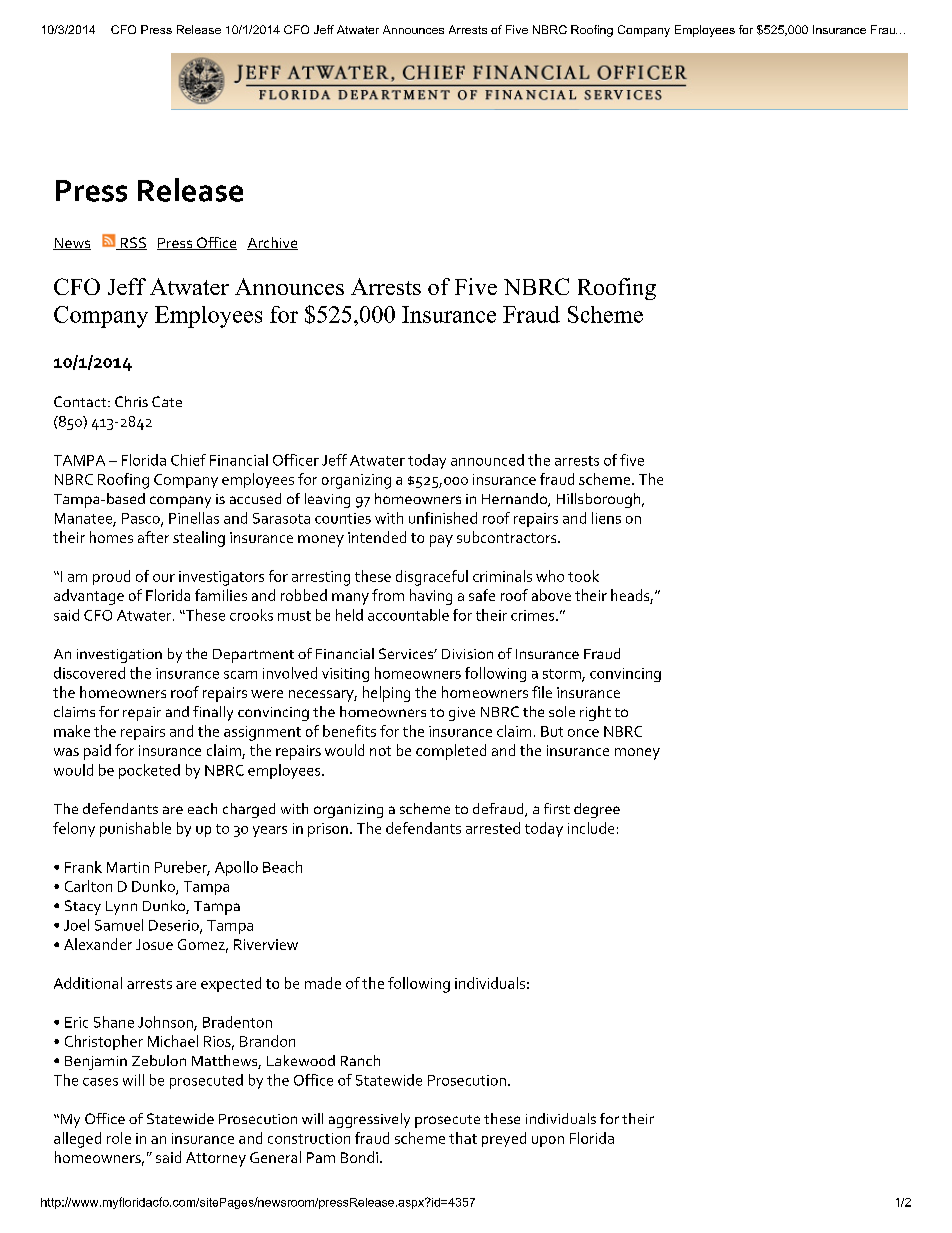 This screenshot has height=1233, width=952. Describe the element at coordinates (309, 1138) in the screenshot. I see `construction` at that location.
